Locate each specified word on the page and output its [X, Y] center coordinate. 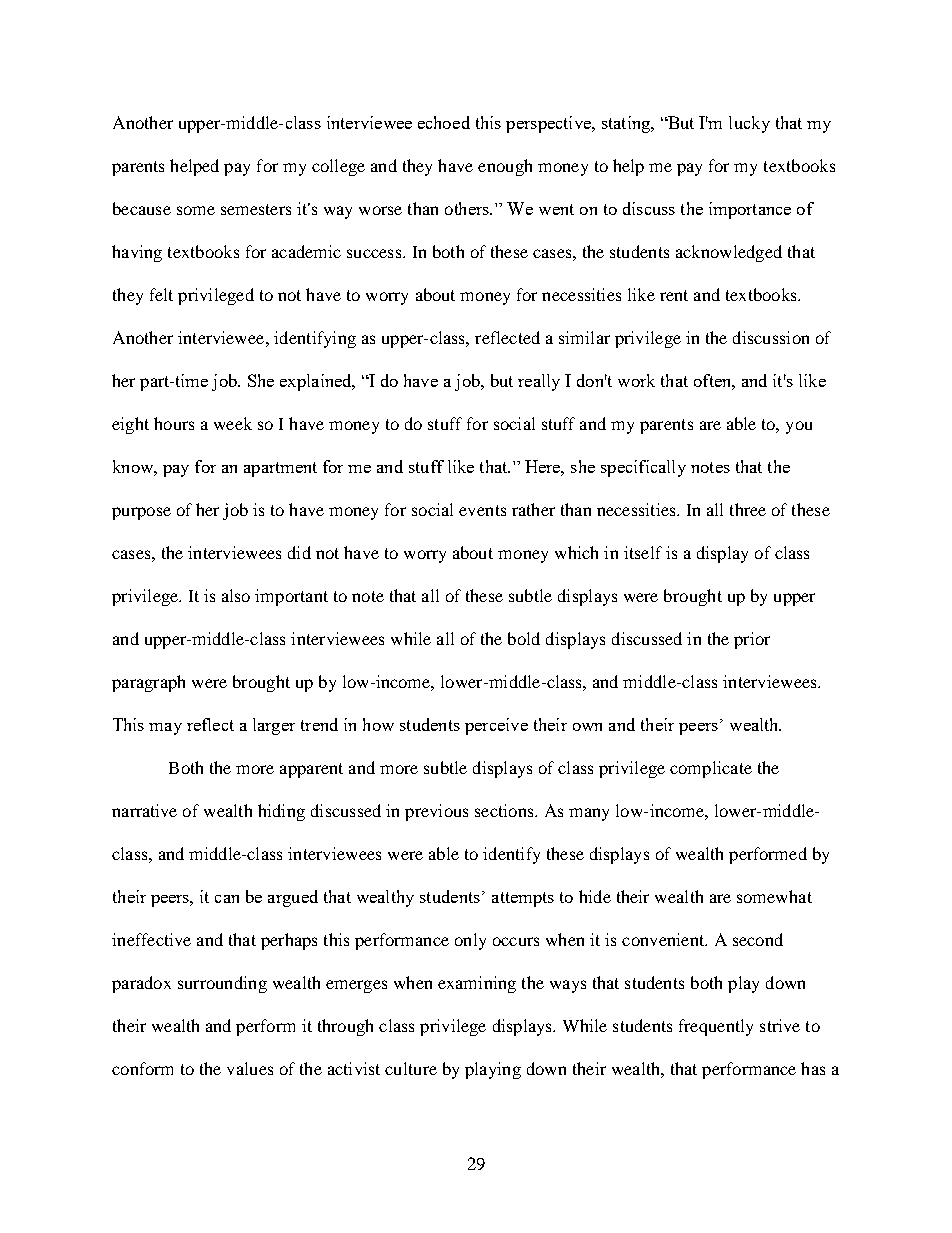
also [236, 595]
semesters [256, 209]
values [250, 1068]
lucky [749, 124]
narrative [144, 810]
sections [505, 810]
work [636, 380]
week [233, 423]
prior [752, 640]
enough [505, 167]
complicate [711, 769]
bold [524, 638]
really [539, 382]
